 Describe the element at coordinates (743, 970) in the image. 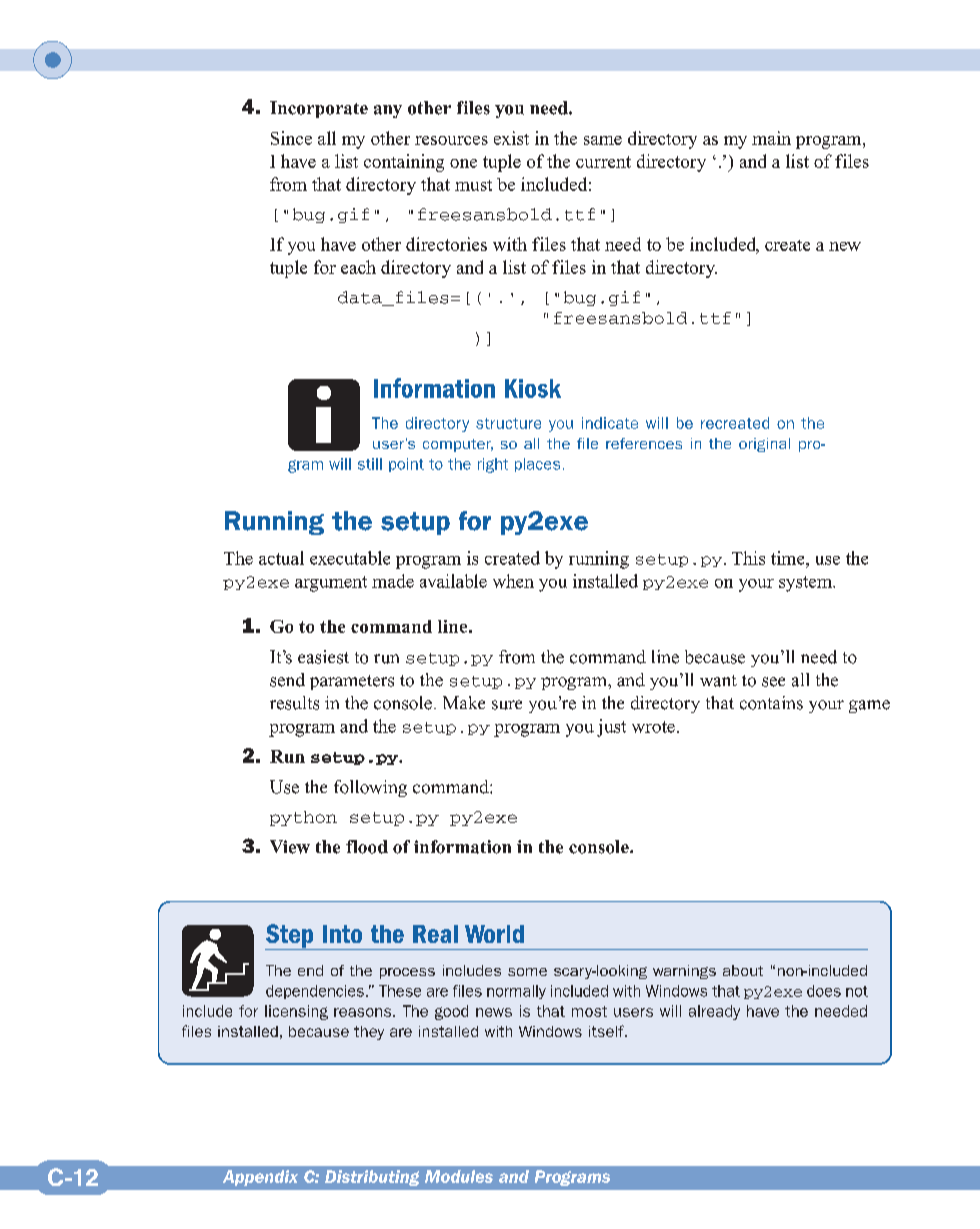

I see `about` at that location.
